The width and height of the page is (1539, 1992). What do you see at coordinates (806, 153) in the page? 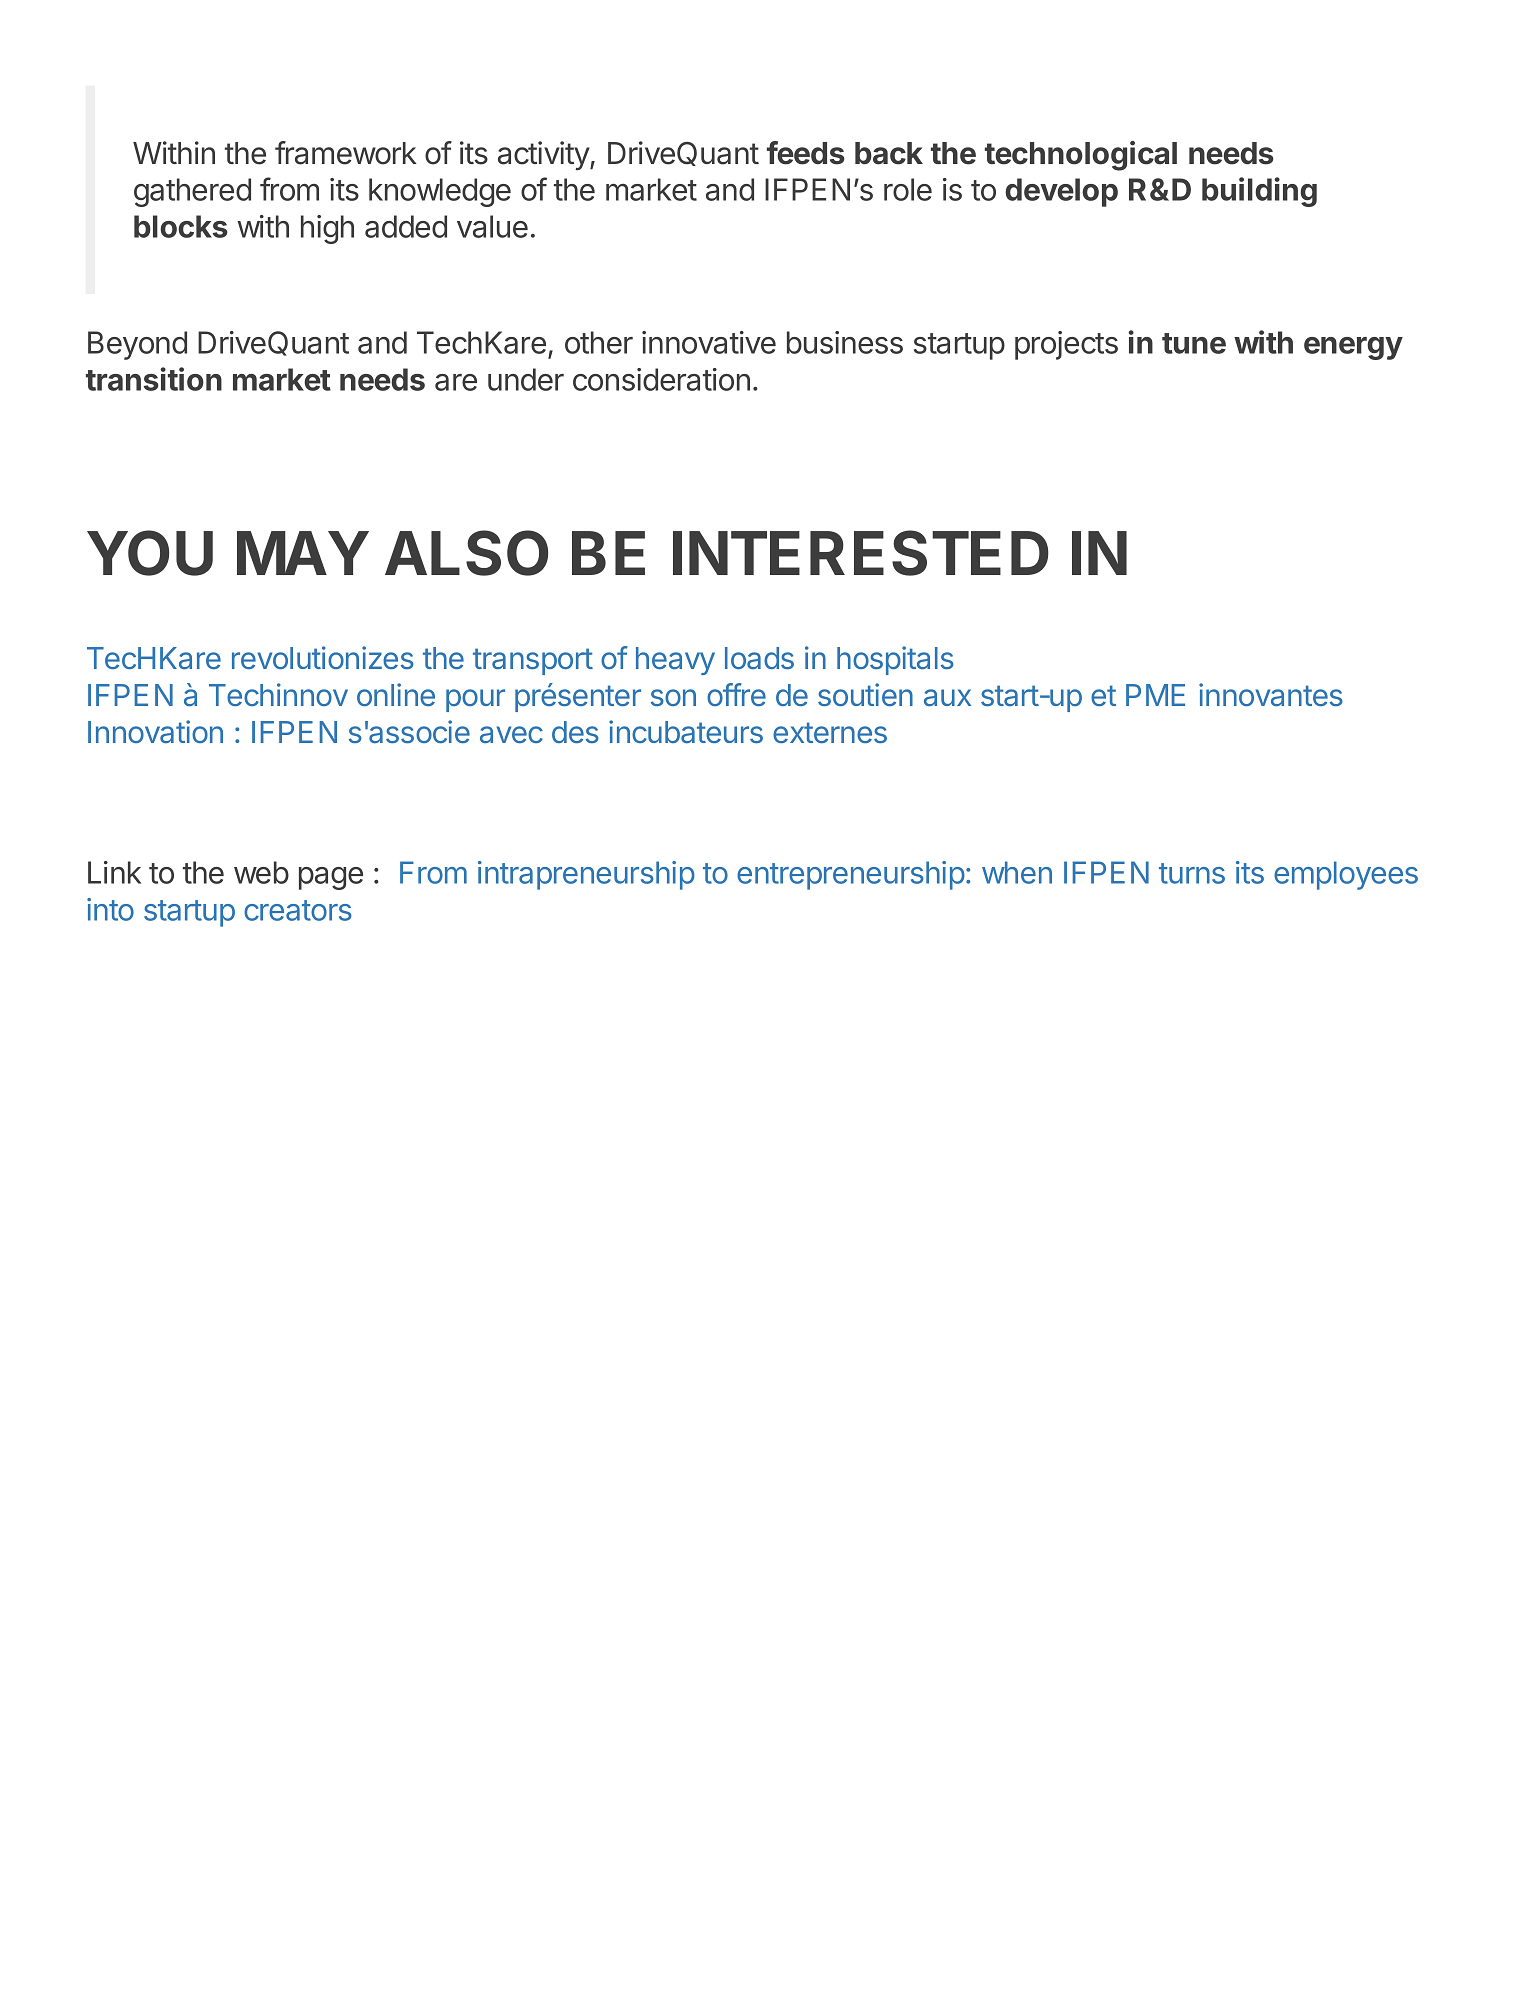
I see `feeds` at bounding box center [806, 153].
